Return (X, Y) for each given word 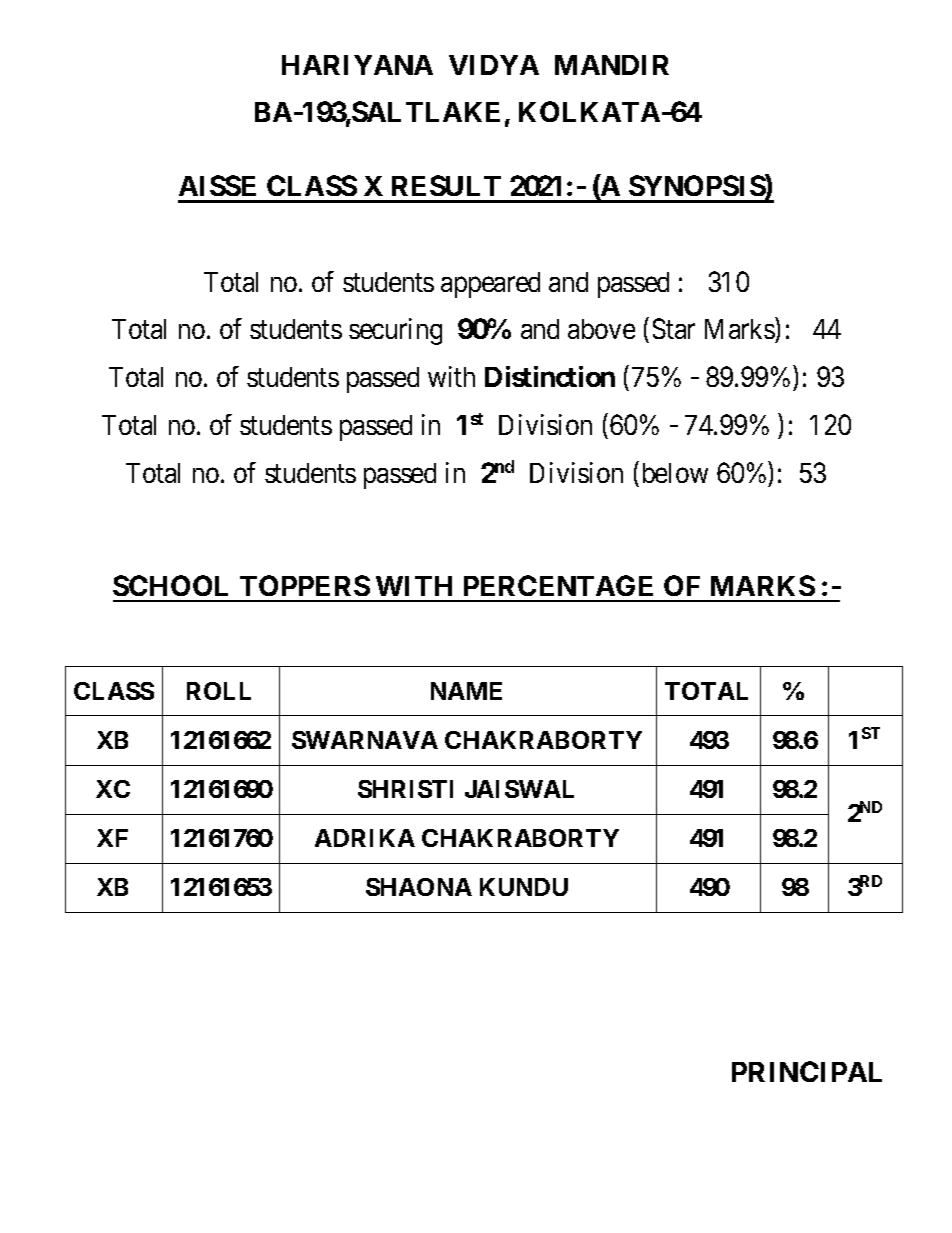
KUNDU (524, 887)
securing (395, 331)
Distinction (550, 376)
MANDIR (612, 65)
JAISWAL (519, 789)
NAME (466, 691)
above (601, 329)
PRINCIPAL (807, 1071)
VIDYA (494, 65)
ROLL (219, 691)
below (675, 473)
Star (674, 328)
